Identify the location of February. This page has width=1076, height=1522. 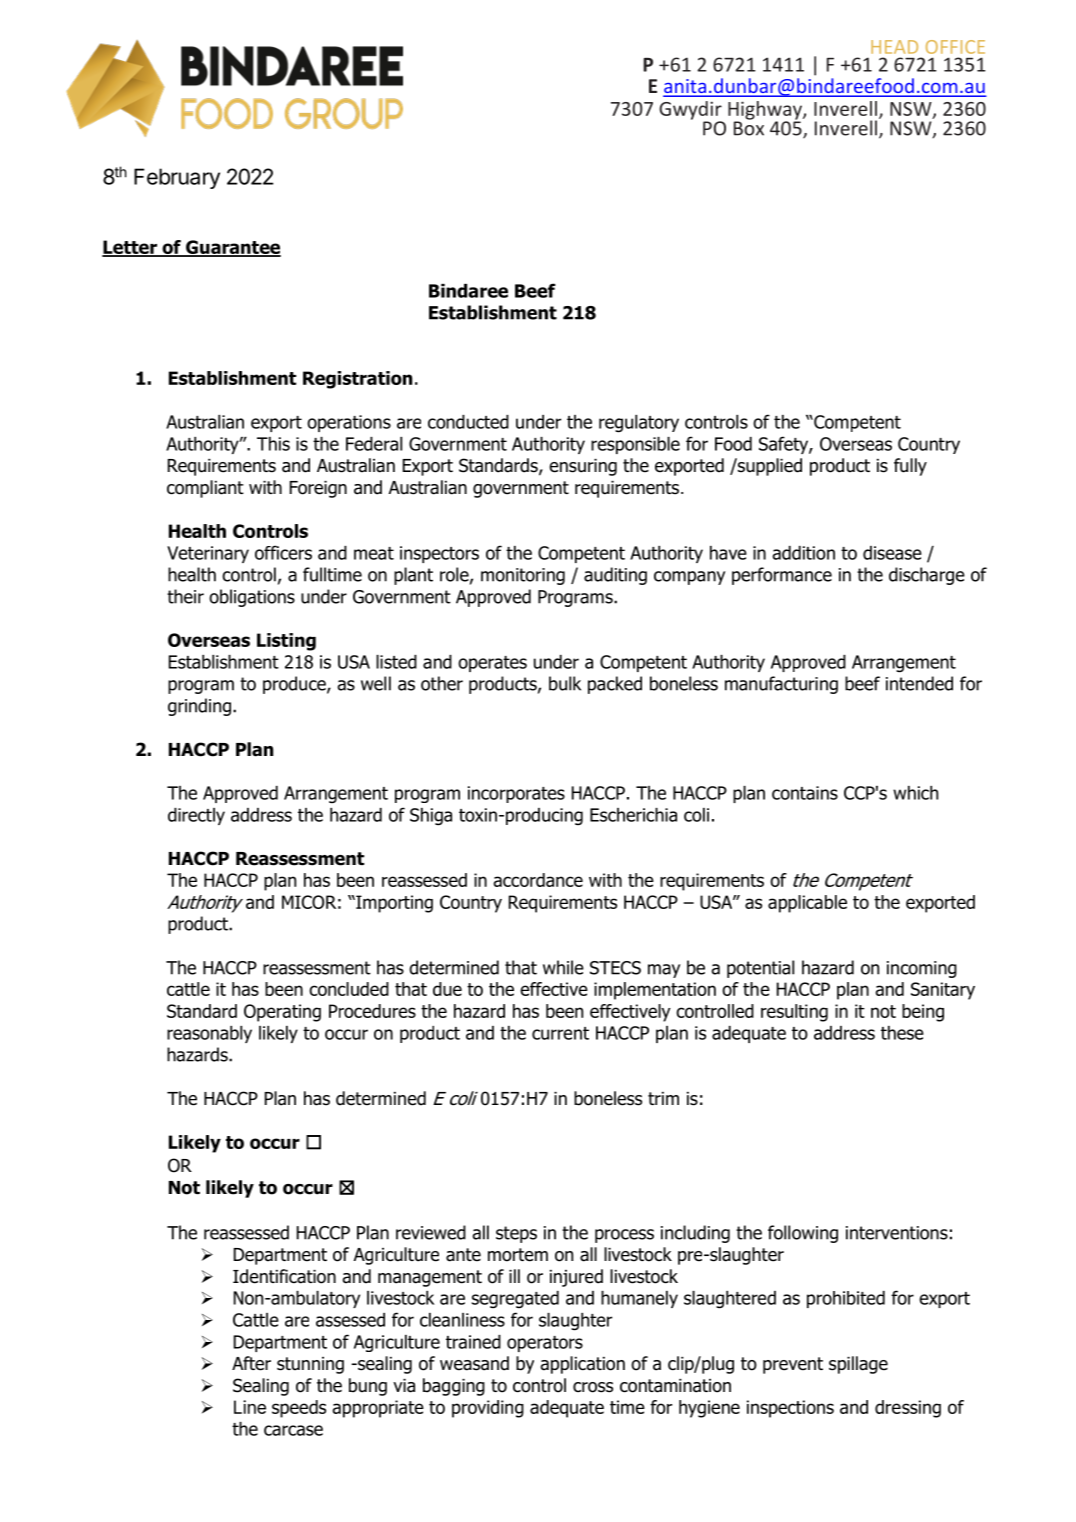
(177, 178).
